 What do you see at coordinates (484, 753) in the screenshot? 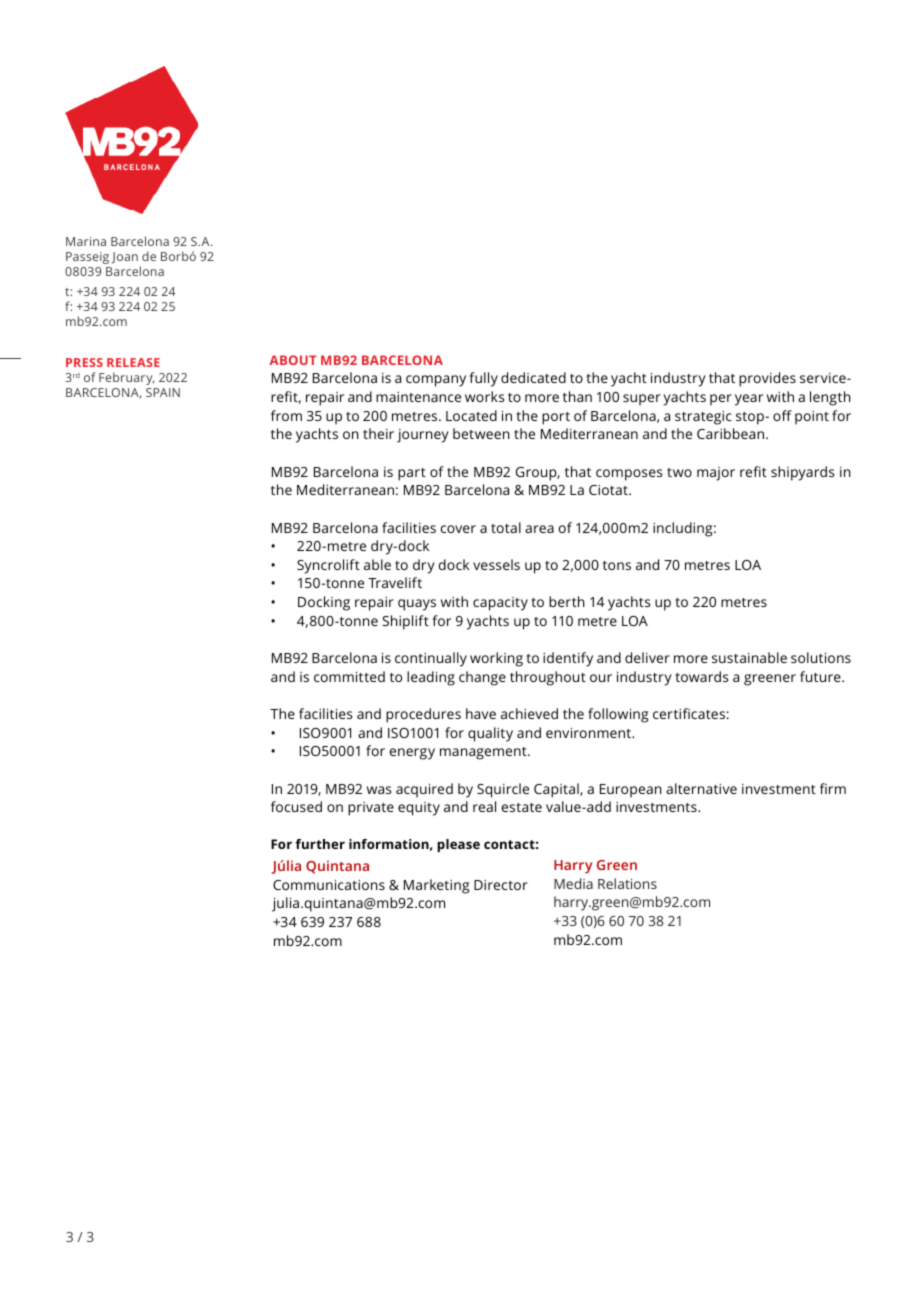
I see `management` at bounding box center [484, 753].
